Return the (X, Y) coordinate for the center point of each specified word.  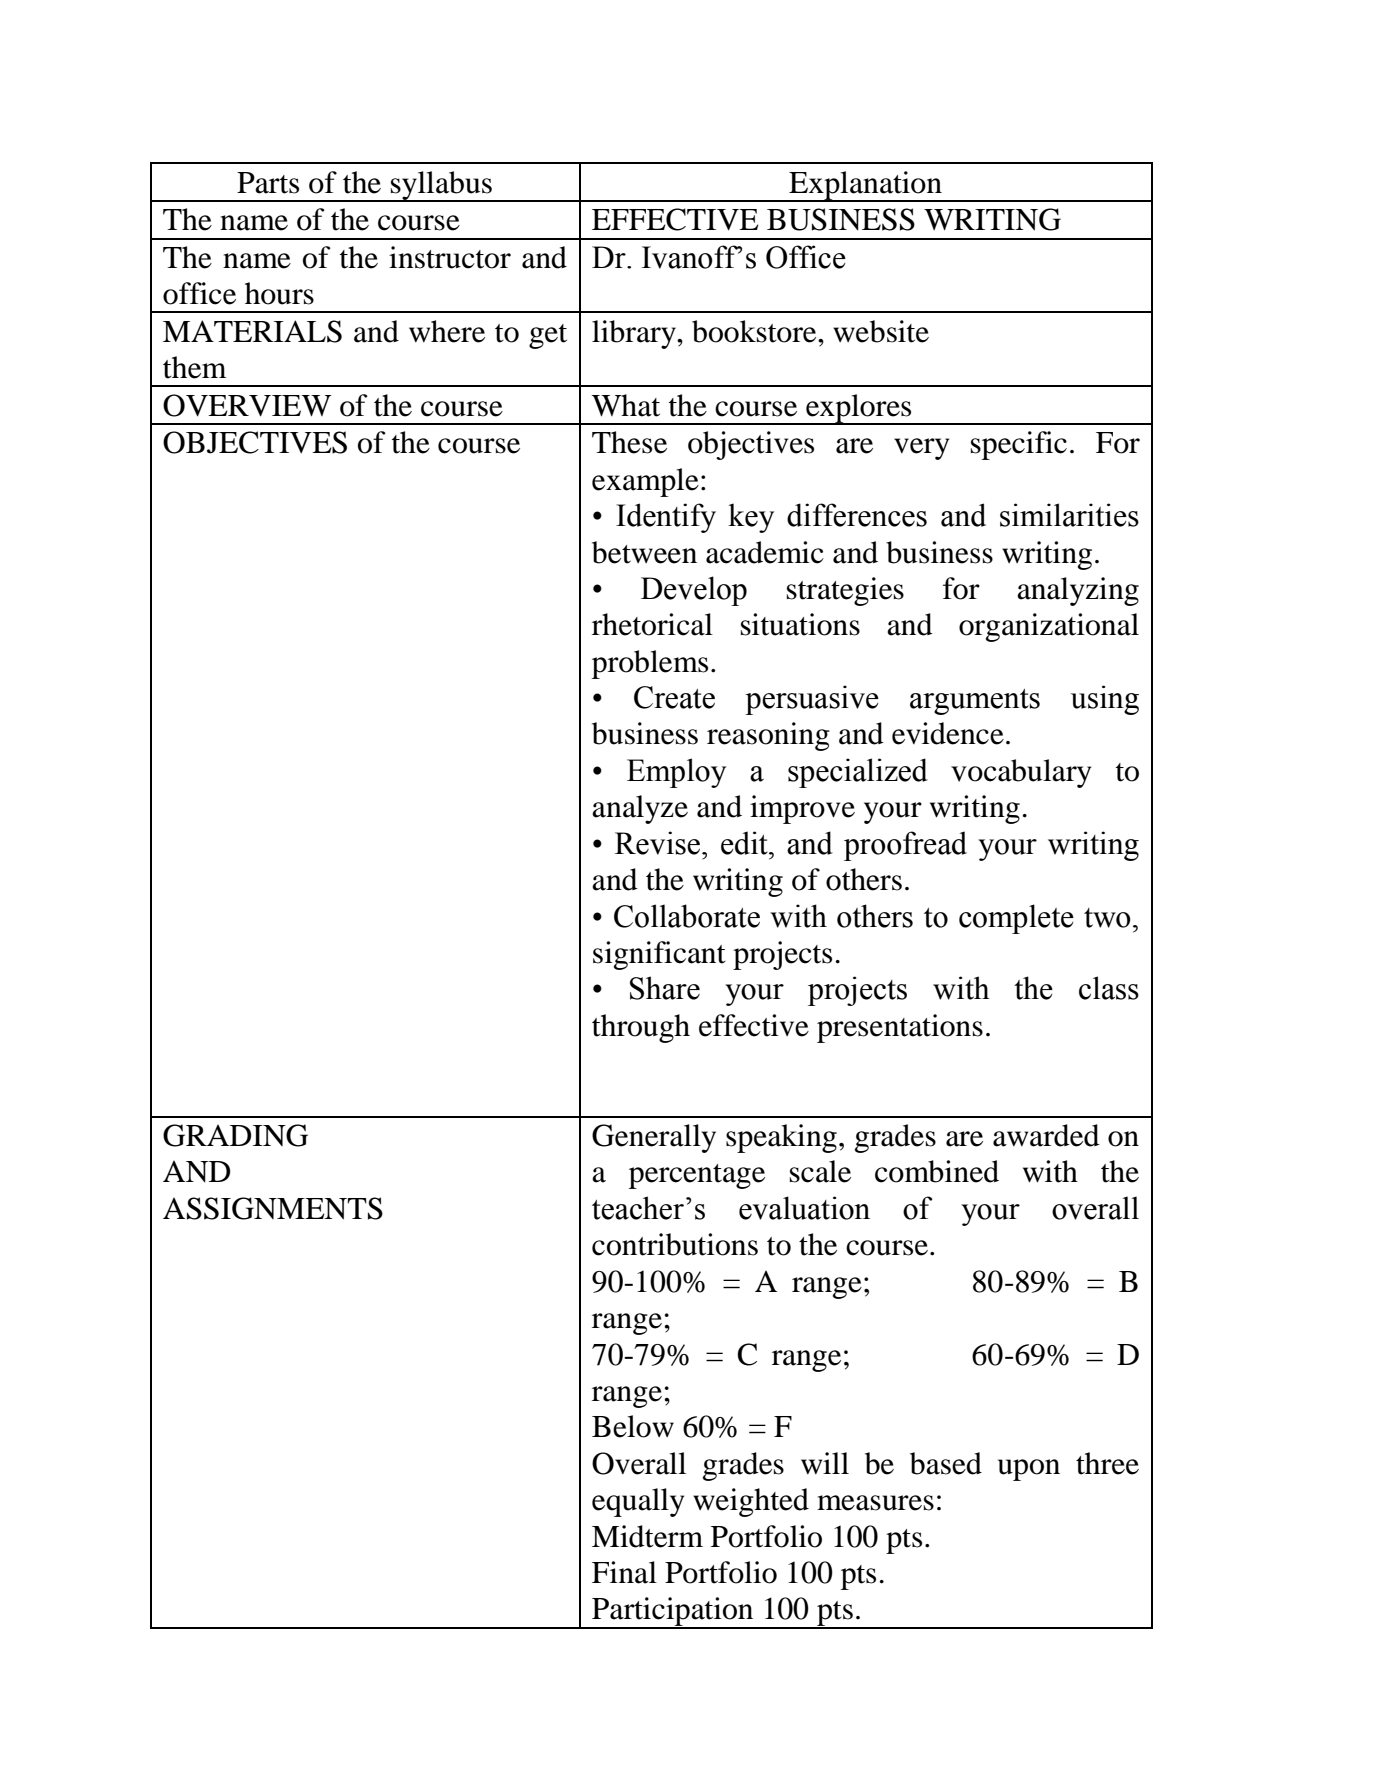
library (635, 334)
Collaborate (687, 916)
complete (1016, 919)
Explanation (865, 186)
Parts (268, 183)
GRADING (235, 1135)
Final (624, 1572)
